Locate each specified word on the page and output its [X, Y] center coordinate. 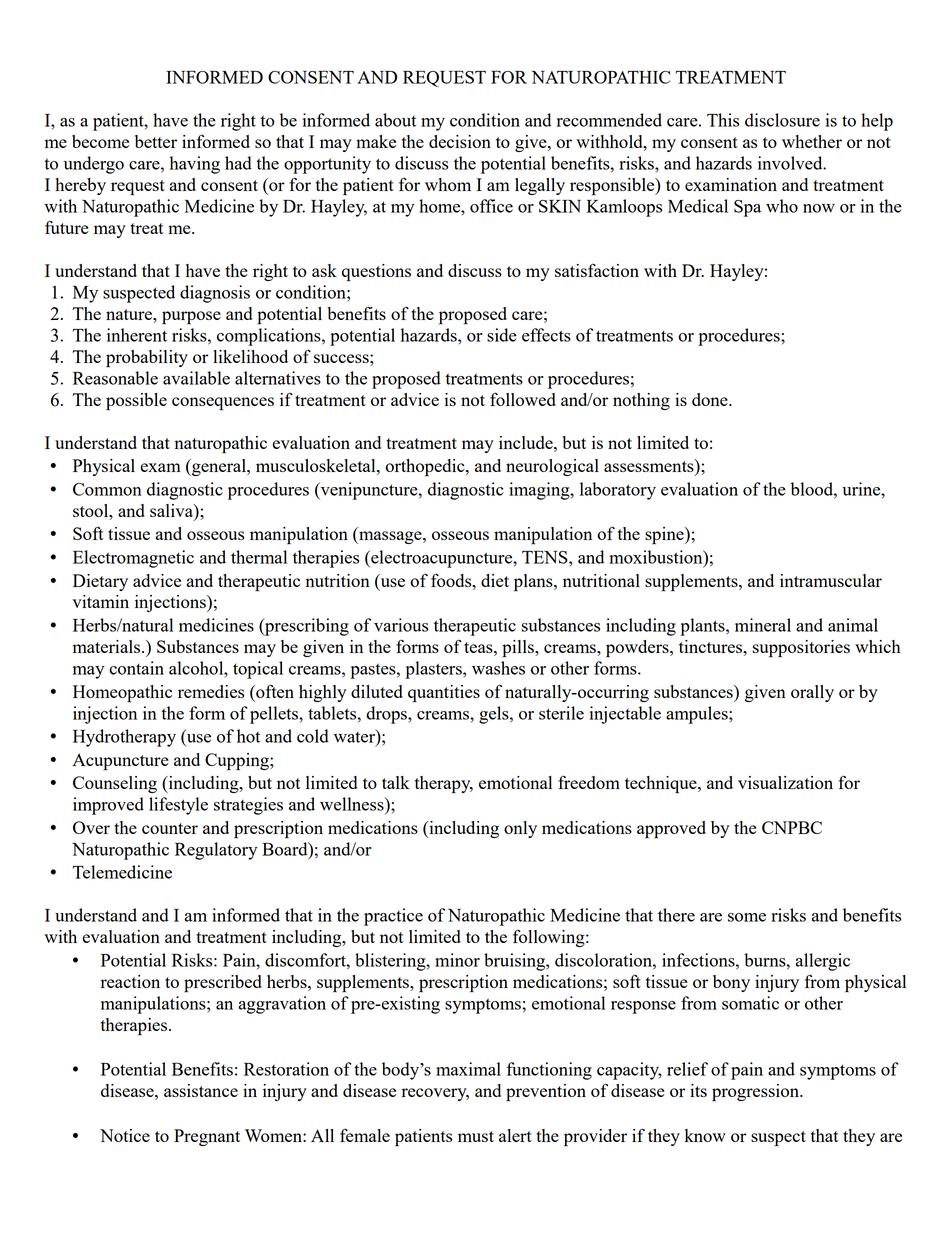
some [747, 917]
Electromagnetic [133, 559]
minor [457, 960]
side [502, 335]
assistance [201, 1090]
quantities [444, 694]
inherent [137, 335]
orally [812, 693]
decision [460, 141]
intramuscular [831, 580]
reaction [130, 981]
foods [452, 580]
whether [812, 141]
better [156, 141]
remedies [211, 691]
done [711, 399]
